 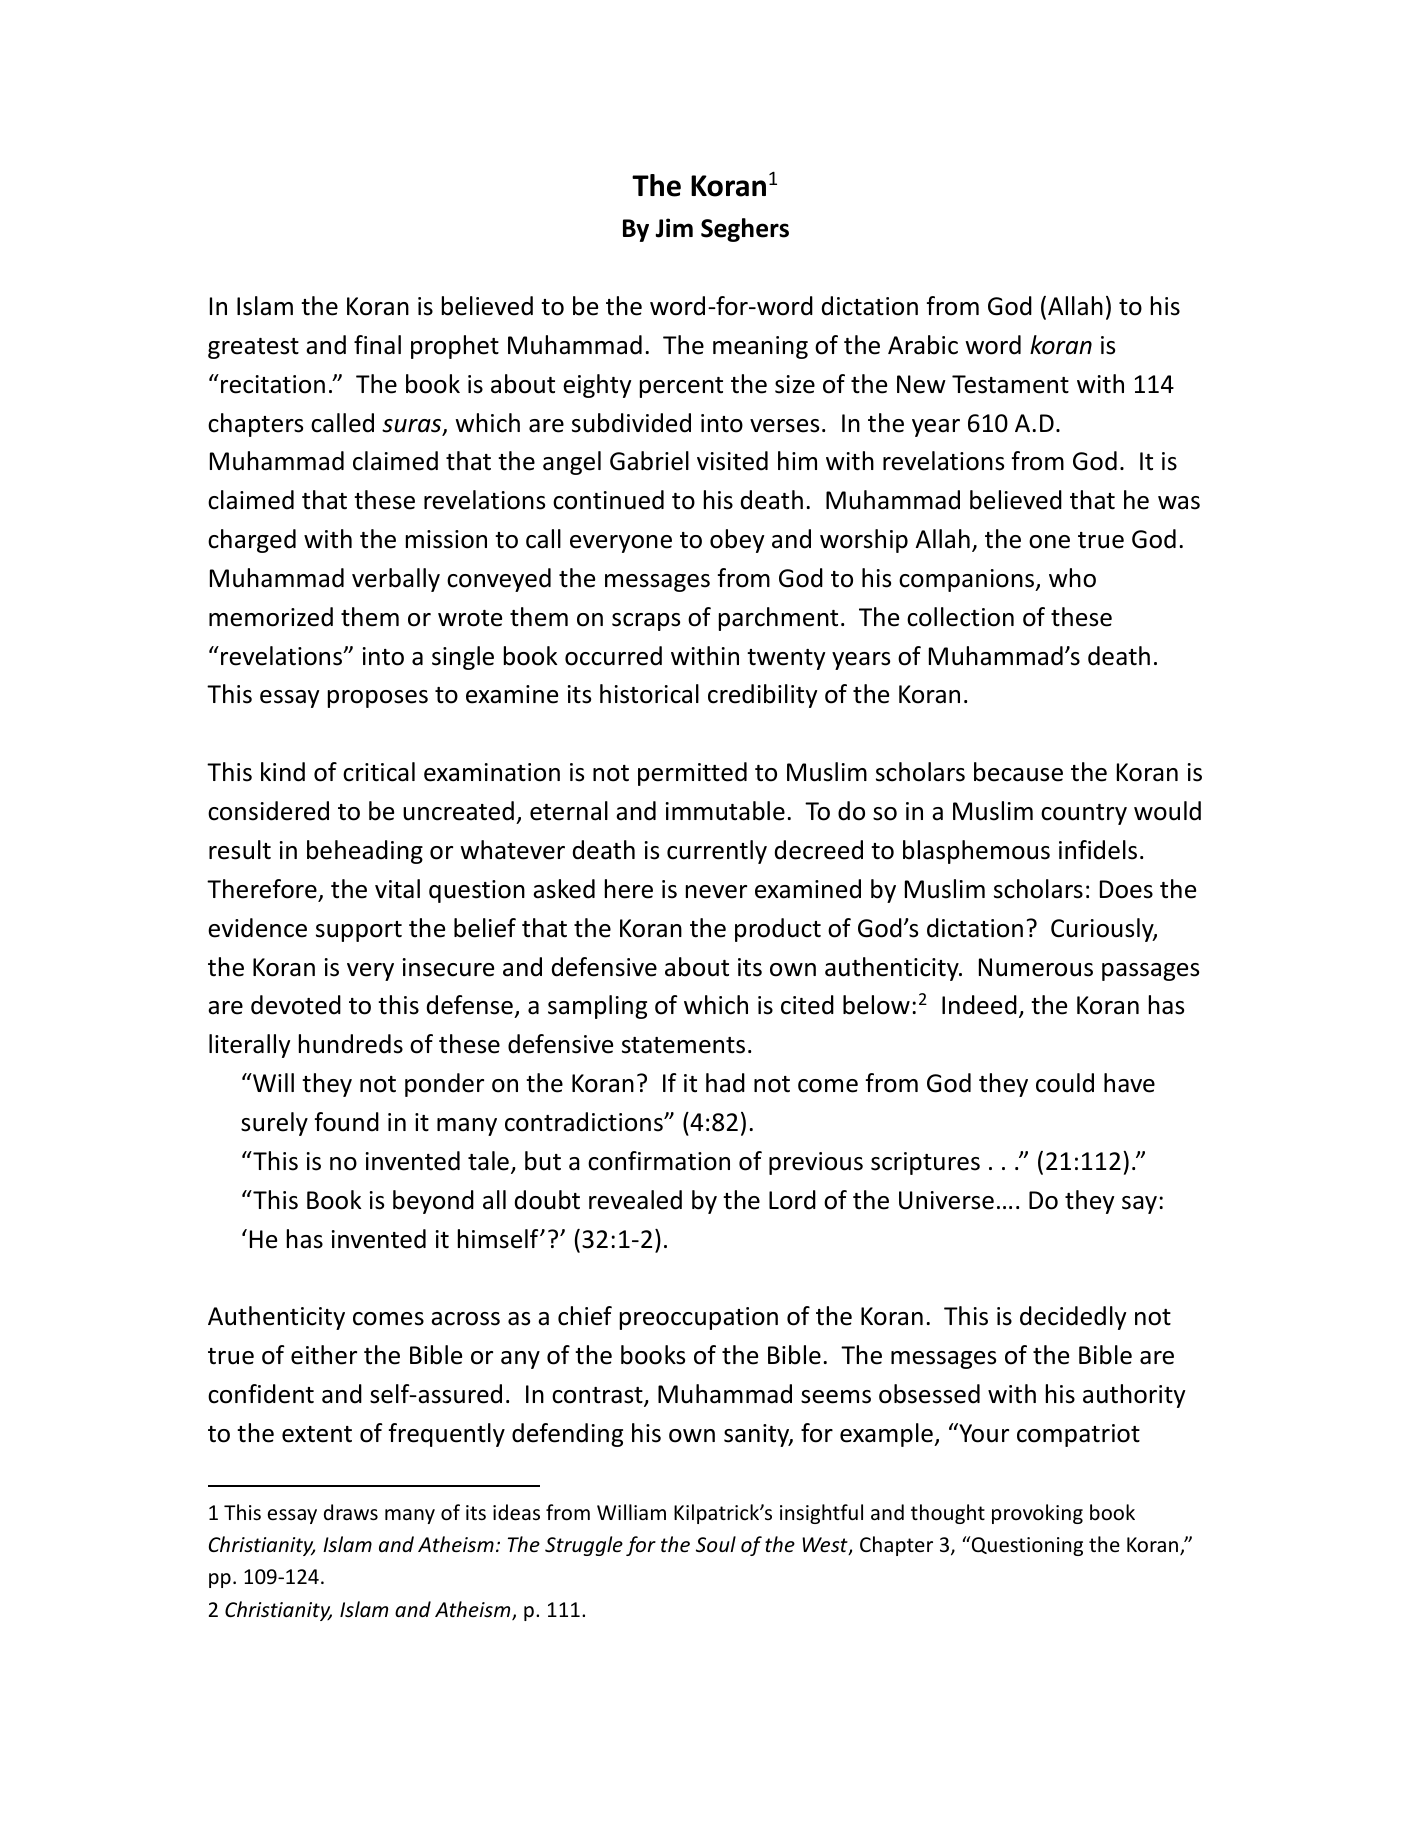 What do you see at coordinates (1010, 384) in the image?
I see `Testament` at bounding box center [1010, 384].
